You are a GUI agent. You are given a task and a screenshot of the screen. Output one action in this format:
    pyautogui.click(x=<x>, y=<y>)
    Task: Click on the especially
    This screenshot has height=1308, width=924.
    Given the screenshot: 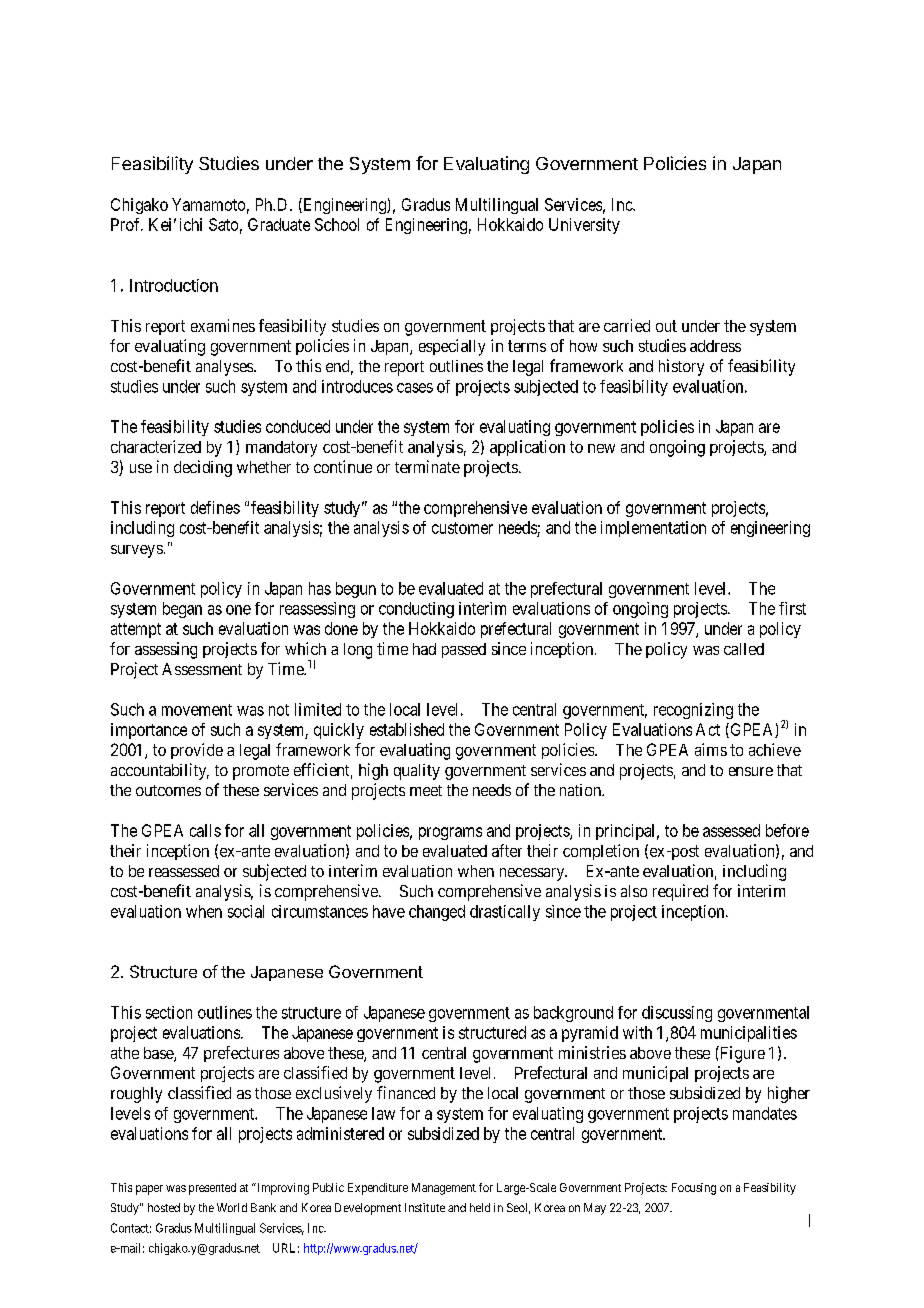 What is the action you would take?
    pyautogui.click(x=452, y=347)
